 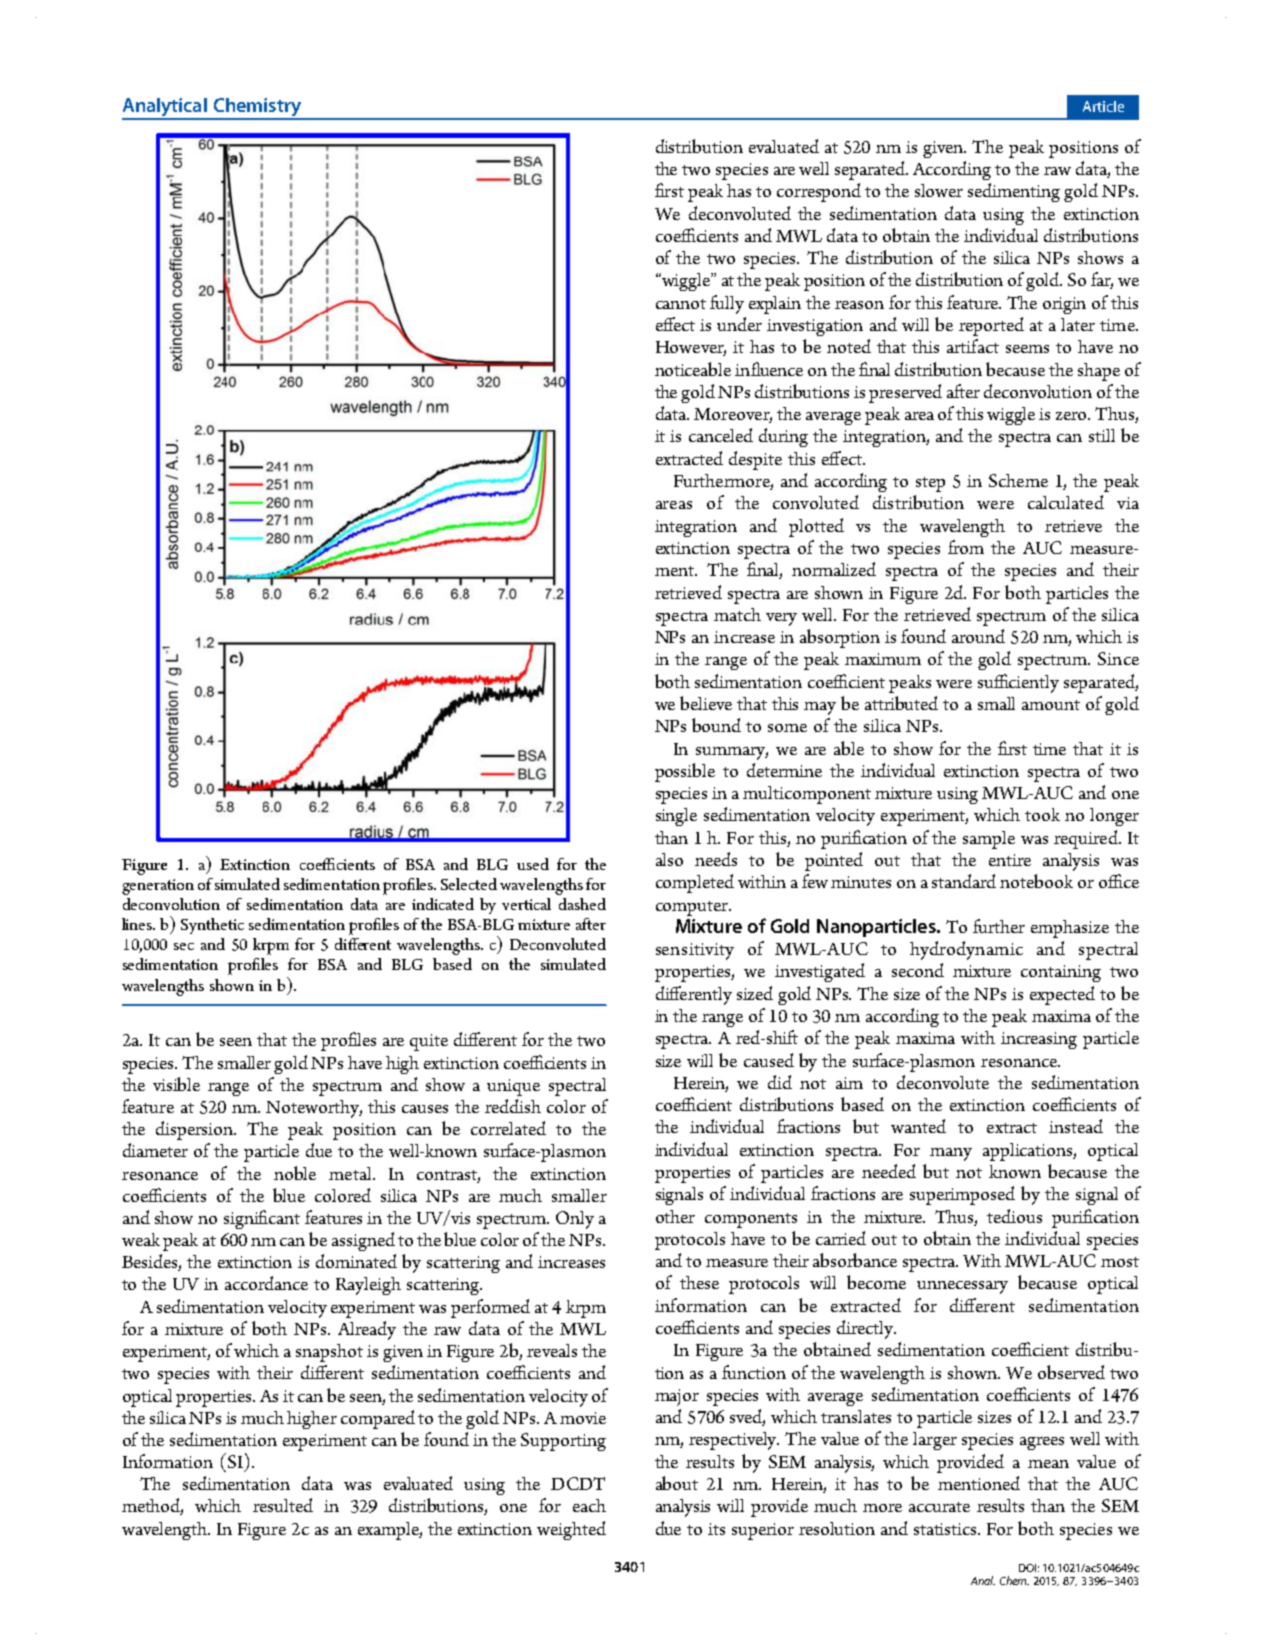 What do you see at coordinates (695, 951) in the page?
I see `sensitivity` at bounding box center [695, 951].
